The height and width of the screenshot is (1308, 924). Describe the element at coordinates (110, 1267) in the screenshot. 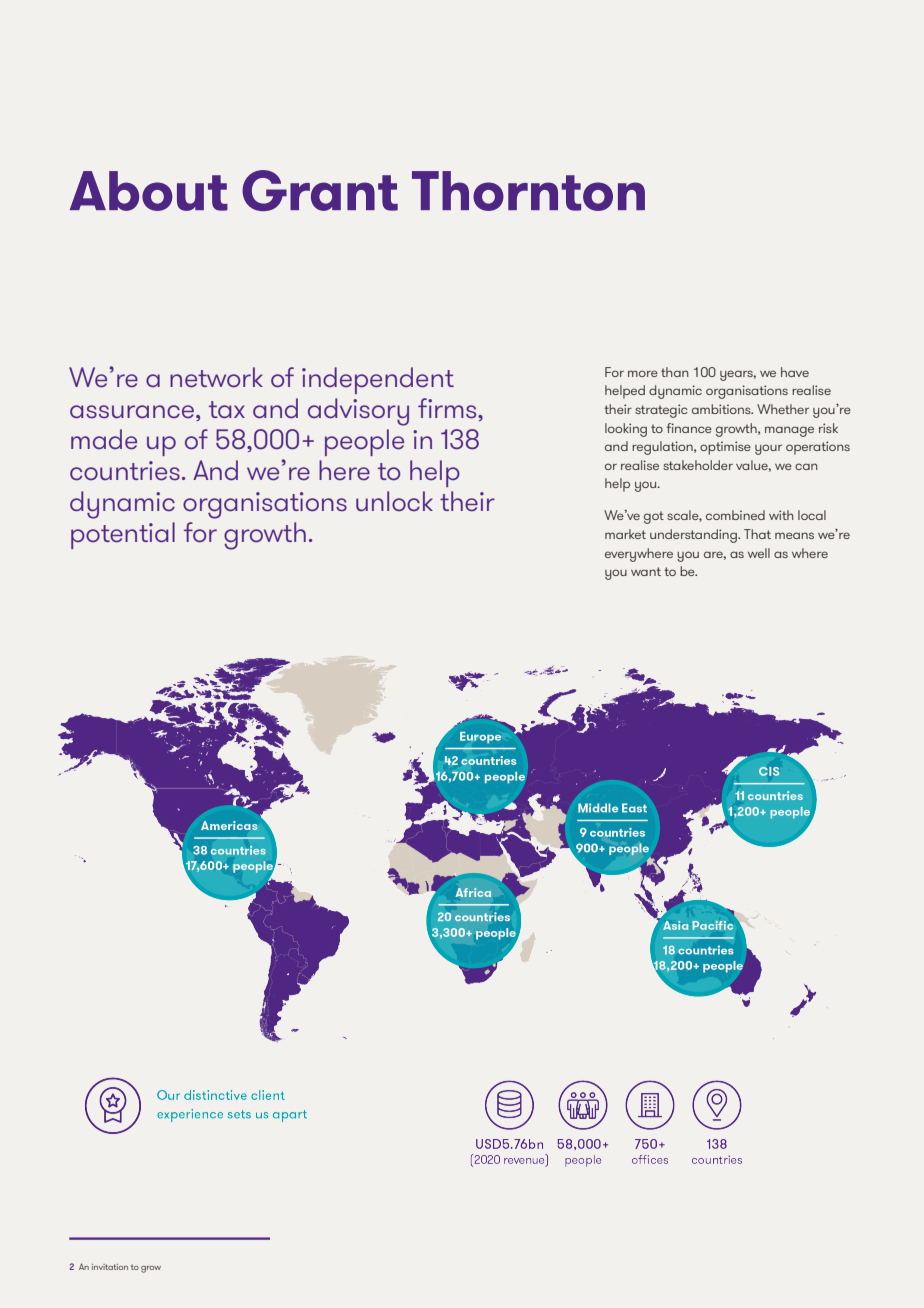

I see `invitation` at that location.
